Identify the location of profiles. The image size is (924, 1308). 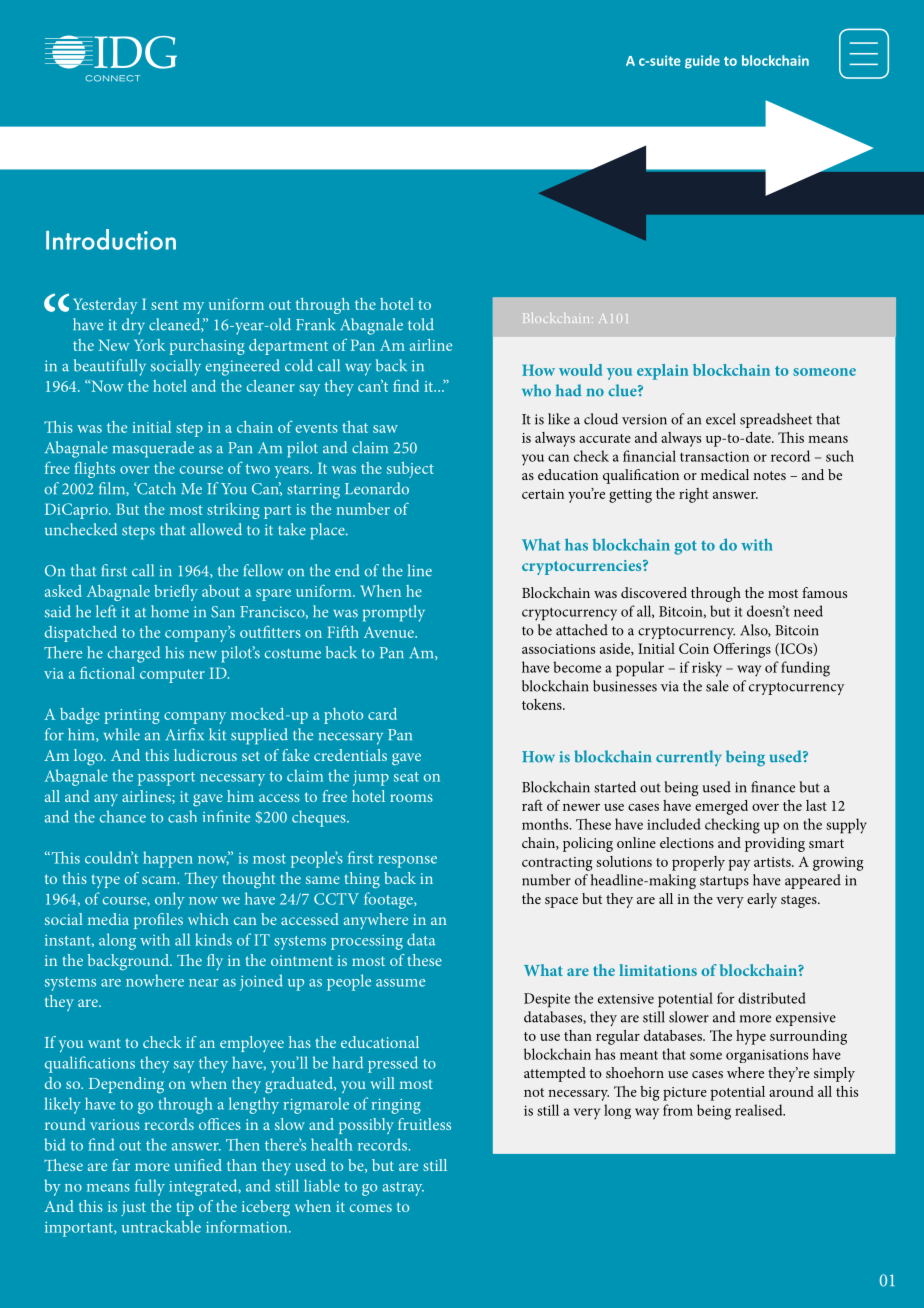
(158, 921).
